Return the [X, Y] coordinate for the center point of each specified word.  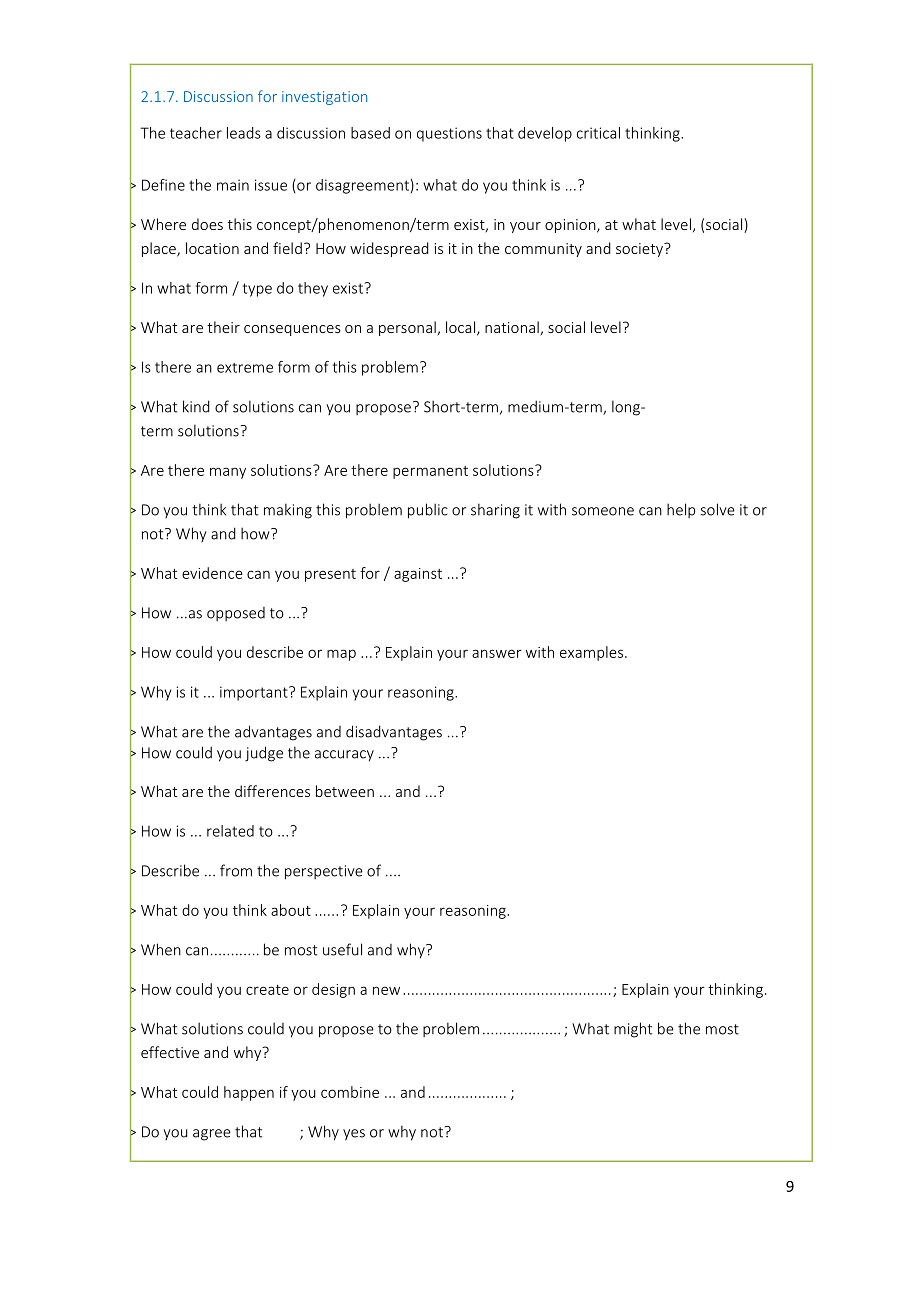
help [681, 510]
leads [244, 133]
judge [264, 754]
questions [449, 134]
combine [350, 1092]
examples [593, 653]
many [228, 473]
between [345, 791]
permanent [430, 472]
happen [249, 1093]
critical [598, 133]
